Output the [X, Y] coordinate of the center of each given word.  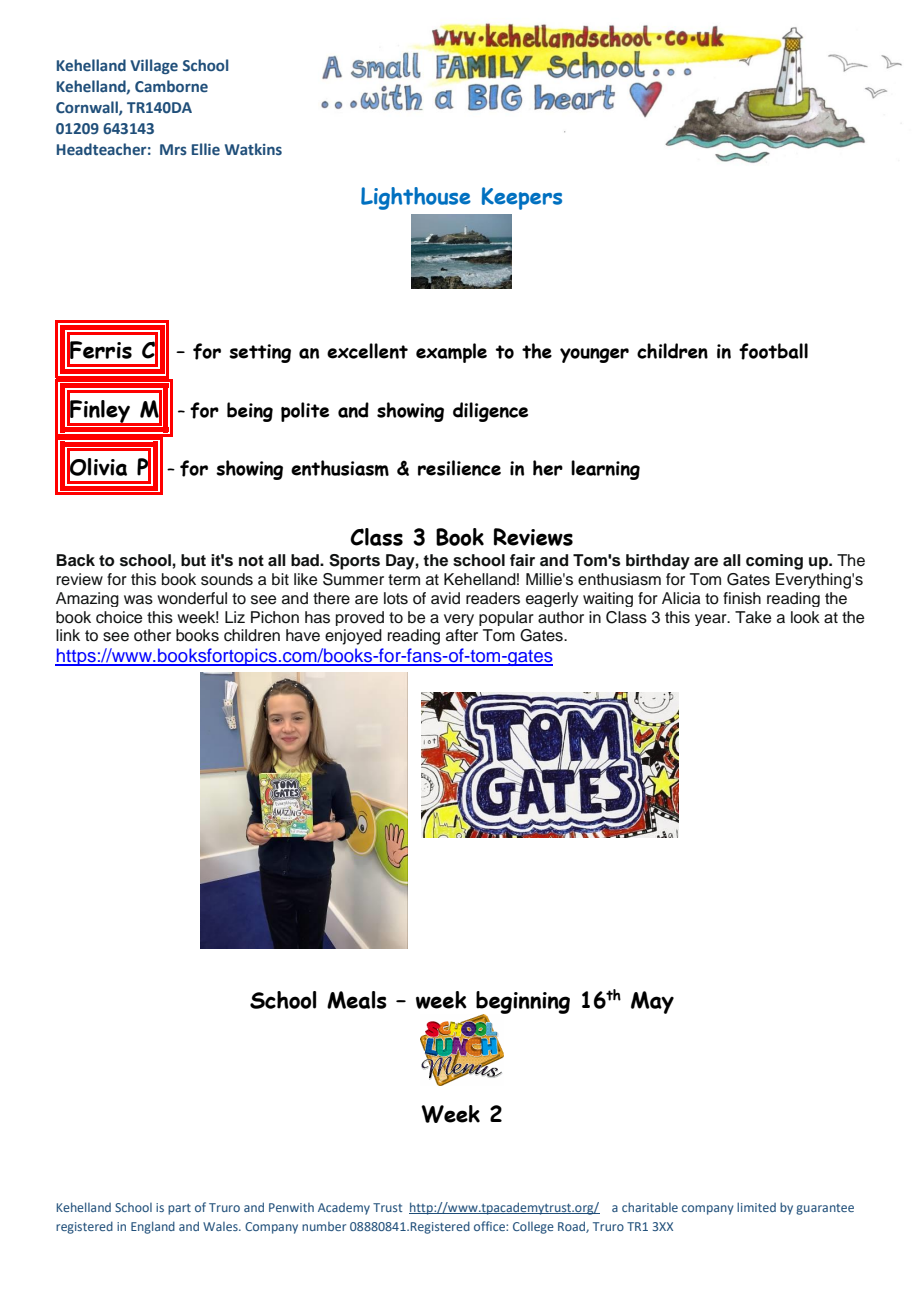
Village [154, 66]
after [462, 635]
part [179, 1209]
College [533, 1228]
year [712, 620]
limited [756, 1207]
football [773, 351]
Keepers [522, 198]
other [152, 635]
